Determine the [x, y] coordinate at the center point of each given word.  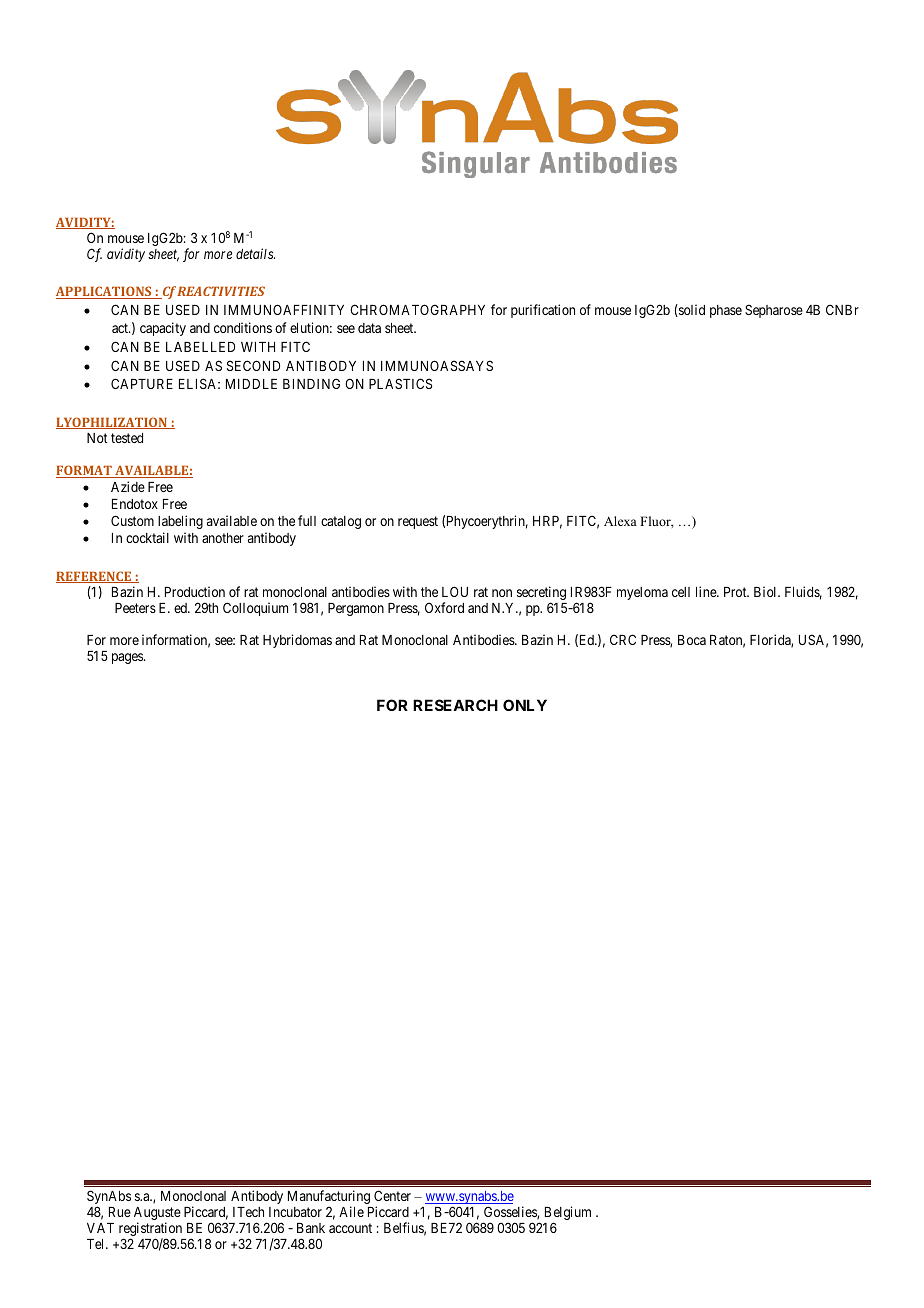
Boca [692, 640]
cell [681, 592]
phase [726, 311]
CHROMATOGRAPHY [417, 309]
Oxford [444, 607]
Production [195, 591]
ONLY [525, 705]
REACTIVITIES [221, 291]
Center [392, 1195]
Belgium [568, 1214]
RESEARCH [455, 705]
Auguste [157, 1215]
